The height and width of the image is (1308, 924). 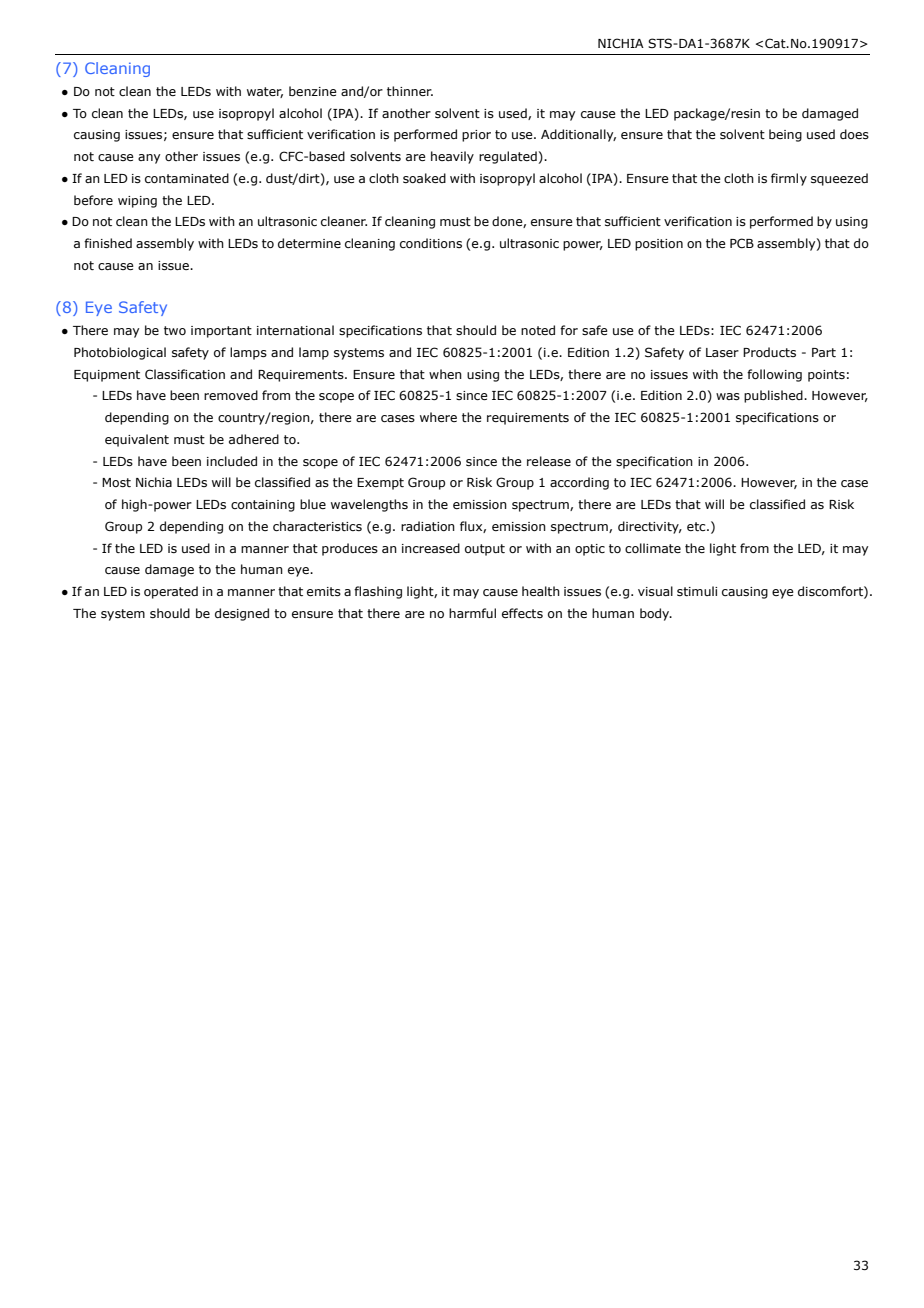 I want to click on thinner, so click(x=410, y=91).
